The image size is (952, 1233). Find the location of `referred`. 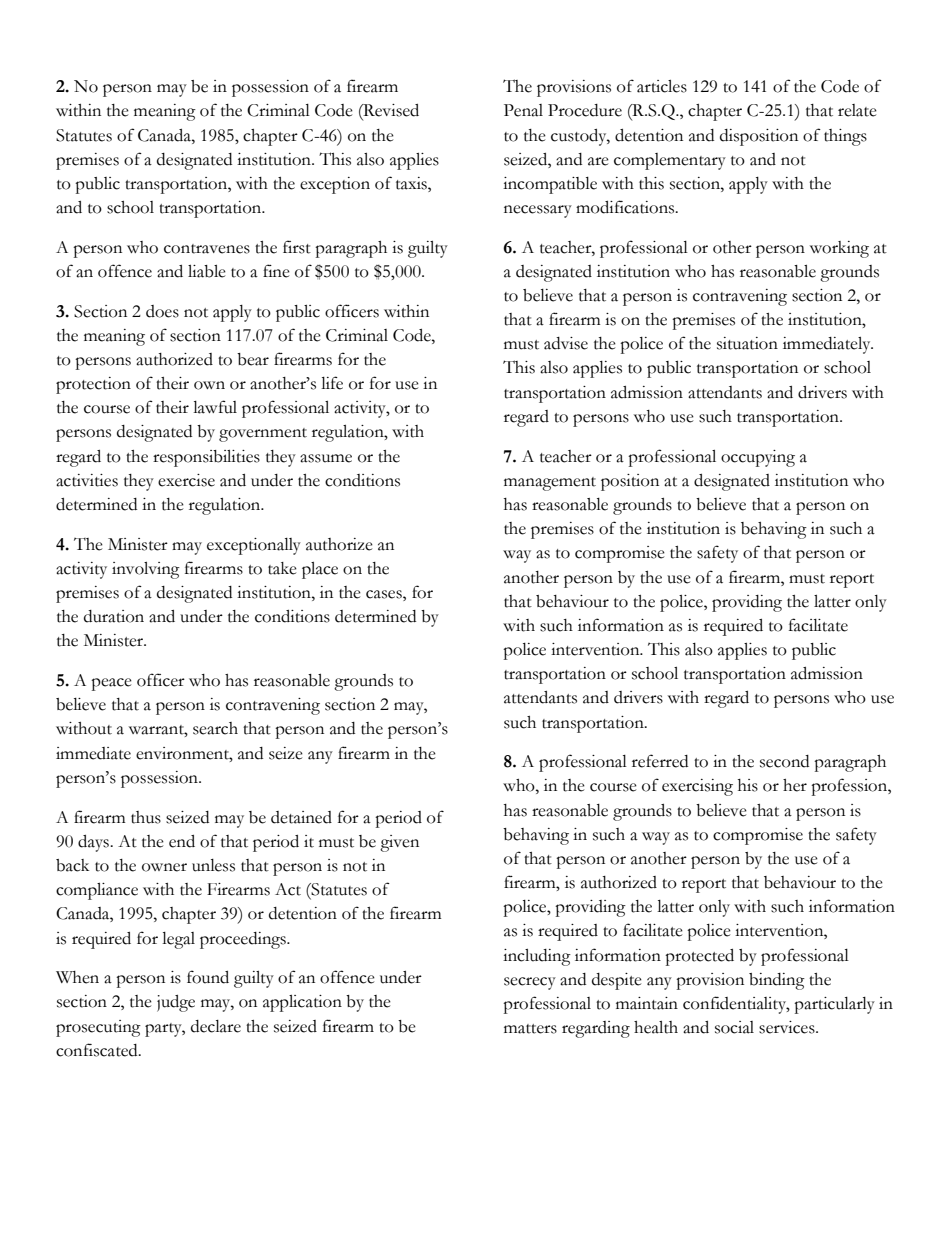

referred is located at coordinates (660, 761).
